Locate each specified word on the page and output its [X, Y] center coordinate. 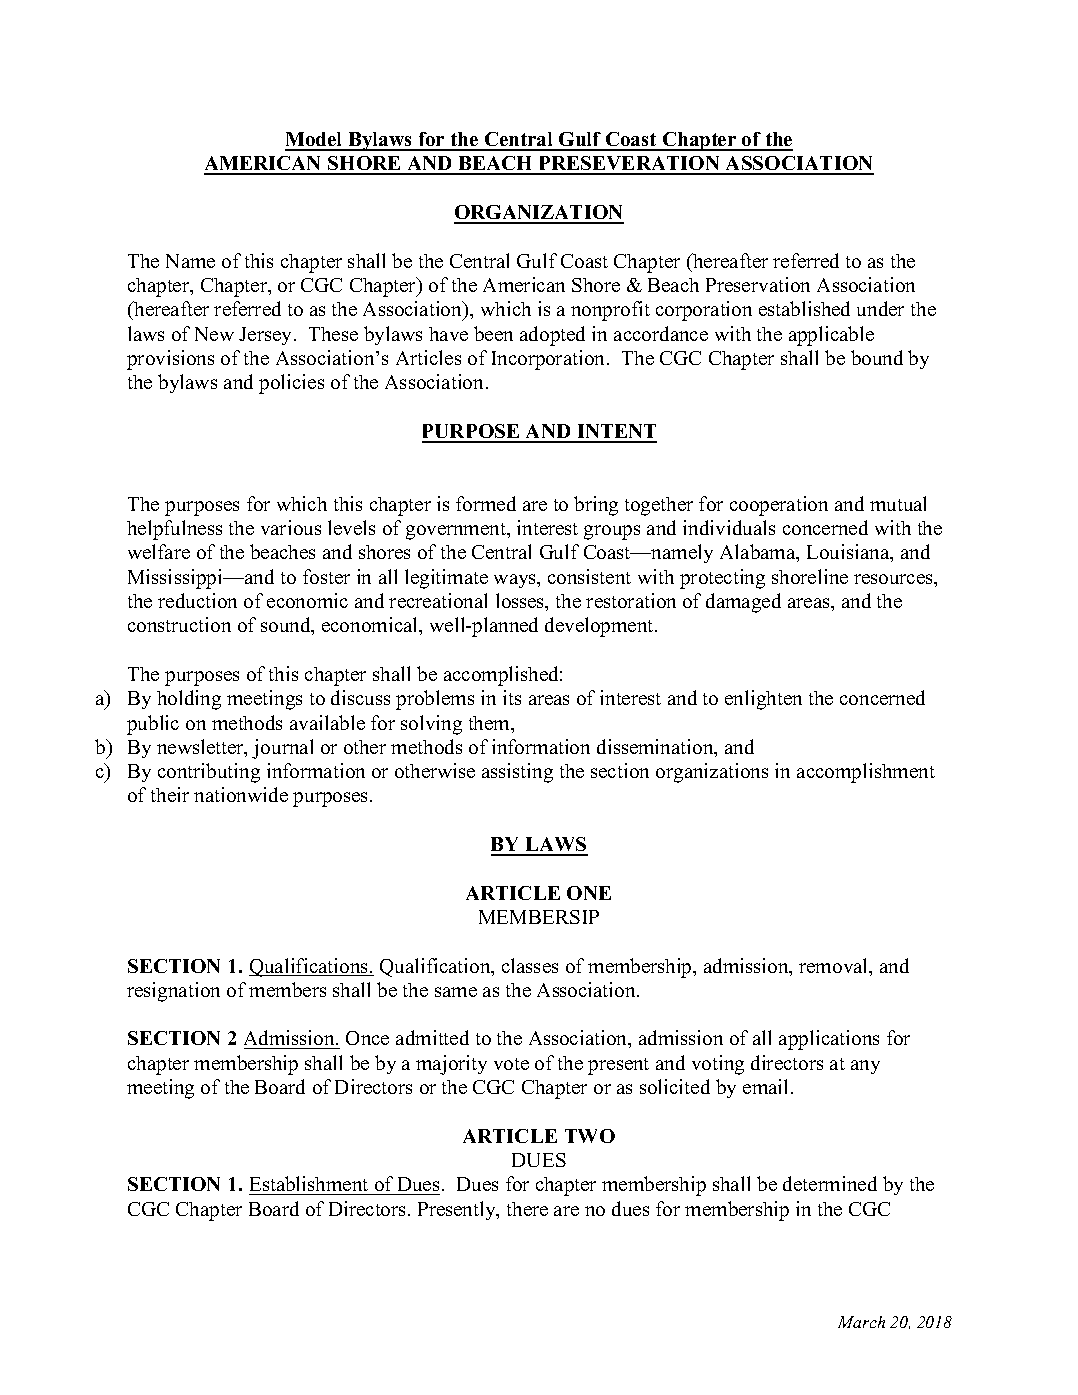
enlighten [763, 700]
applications [829, 1040]
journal [282, 749]
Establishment [309, 1183]
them [491, 724]
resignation [173, 992]
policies [291, 384]
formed [486, 503]
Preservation [758, 284]
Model [315, 141]
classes [530, 965]
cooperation [779, 506]
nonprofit [610, 311]
